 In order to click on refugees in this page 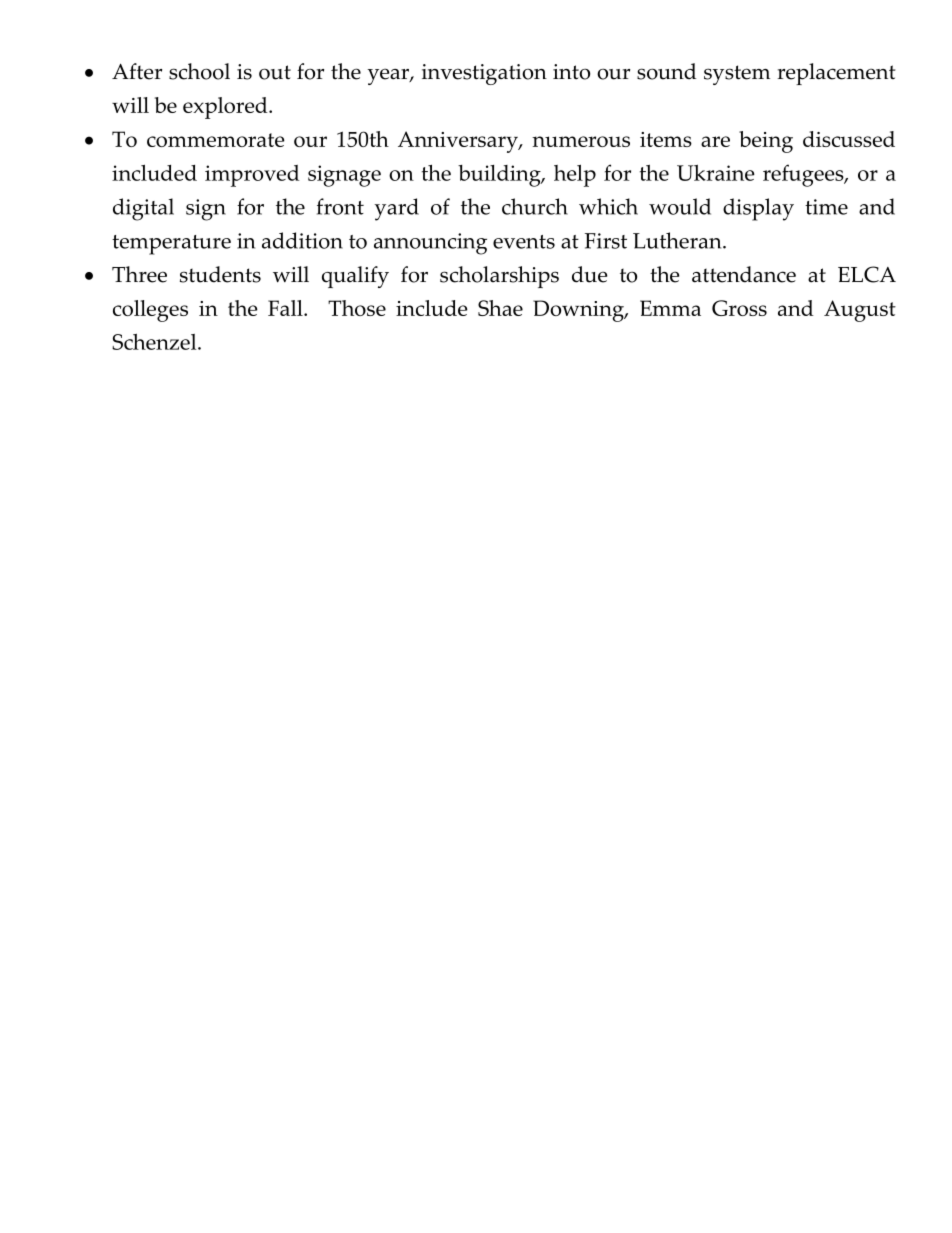, I will do `click(804, 175)`.
